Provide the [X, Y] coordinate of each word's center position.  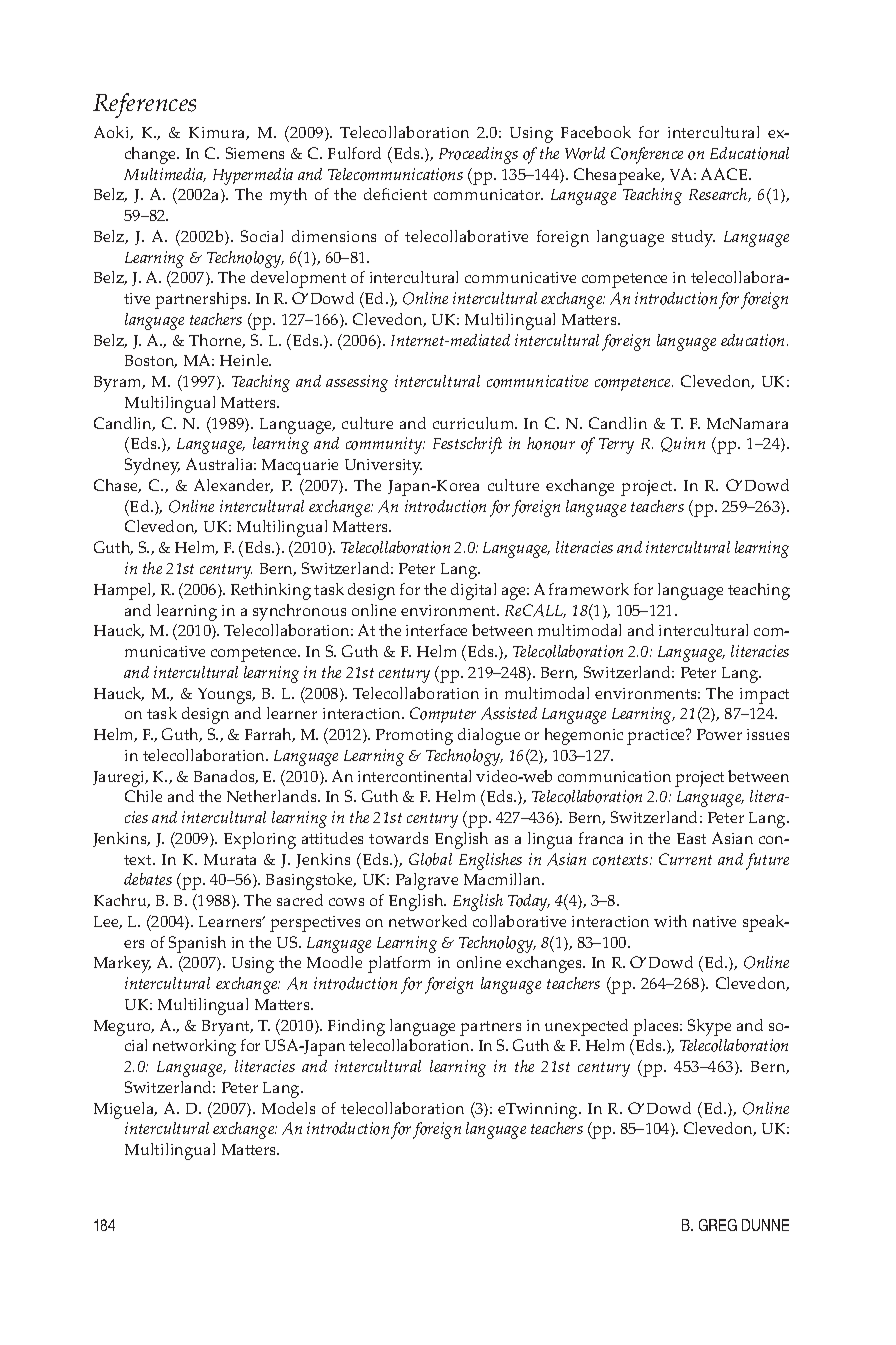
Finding [356, 1027]
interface [436, 630]
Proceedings [478, 155]
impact [764, 696]
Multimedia [165, 175]
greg [718, 1225]
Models [288, 1108]
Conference [647, 155]
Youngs [226, 696]
